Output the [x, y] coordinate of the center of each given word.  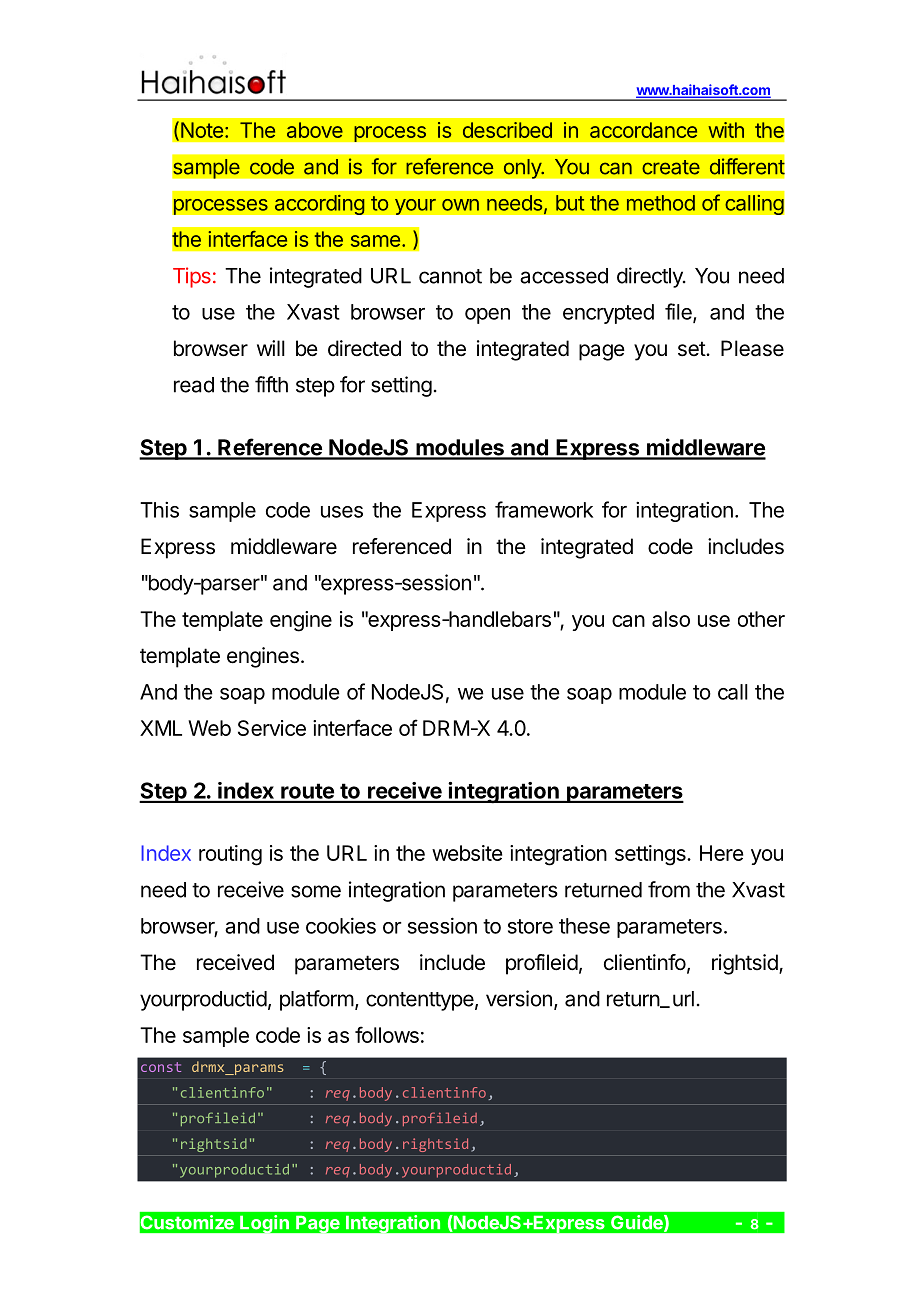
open [487, 316]
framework [544, 509]
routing [230, 855]
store [530, 926]
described [507, 130]
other [761, 619]
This [159, 510]
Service [272, 728]
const [161, 1067]
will [271, 348]
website [467, 853]
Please [752, 348]
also [671, 619]
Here [721, 853]
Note [202, 130]
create [671, 167]
